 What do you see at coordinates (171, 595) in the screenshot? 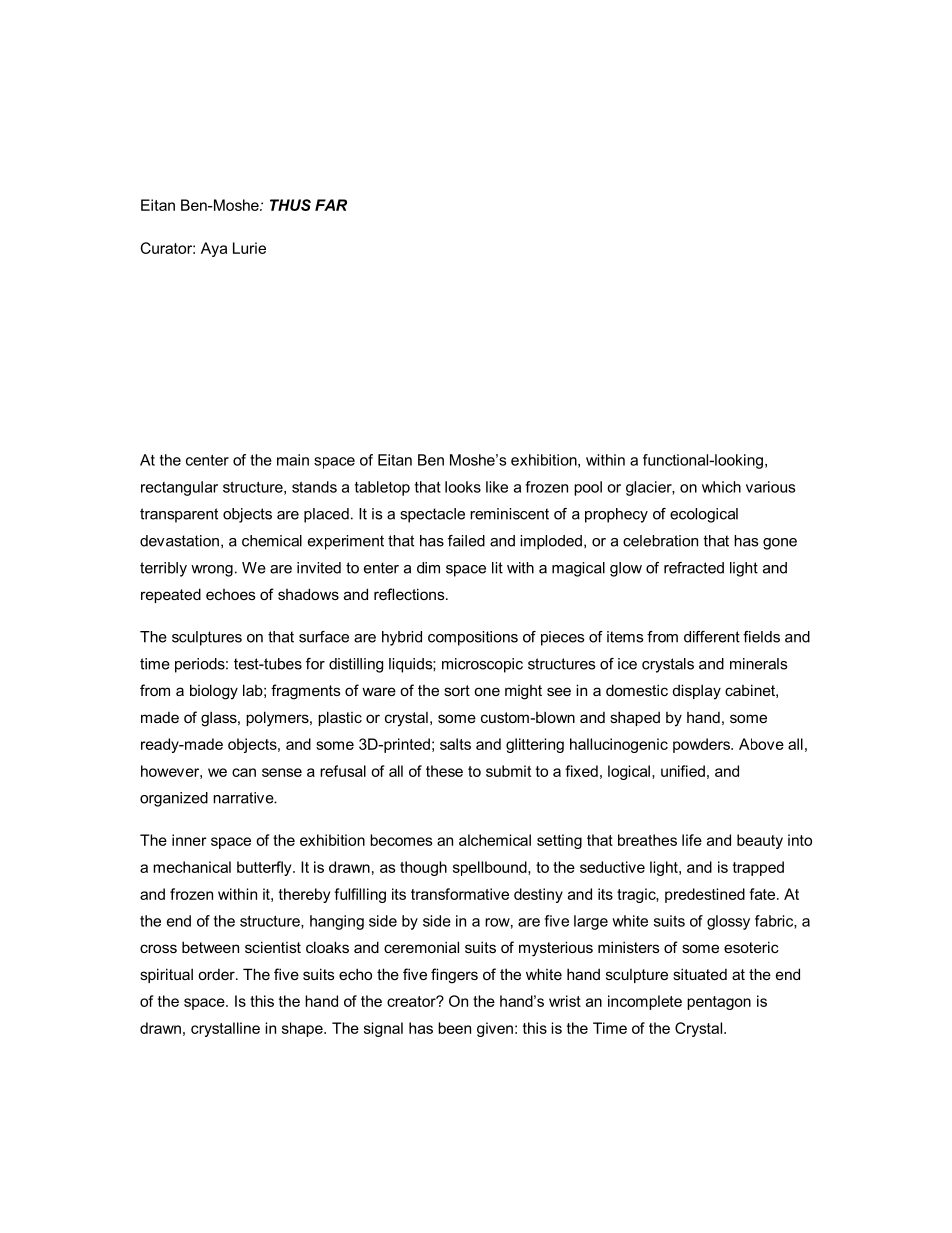
I see `repeated` at bounding box center [171, 595].
